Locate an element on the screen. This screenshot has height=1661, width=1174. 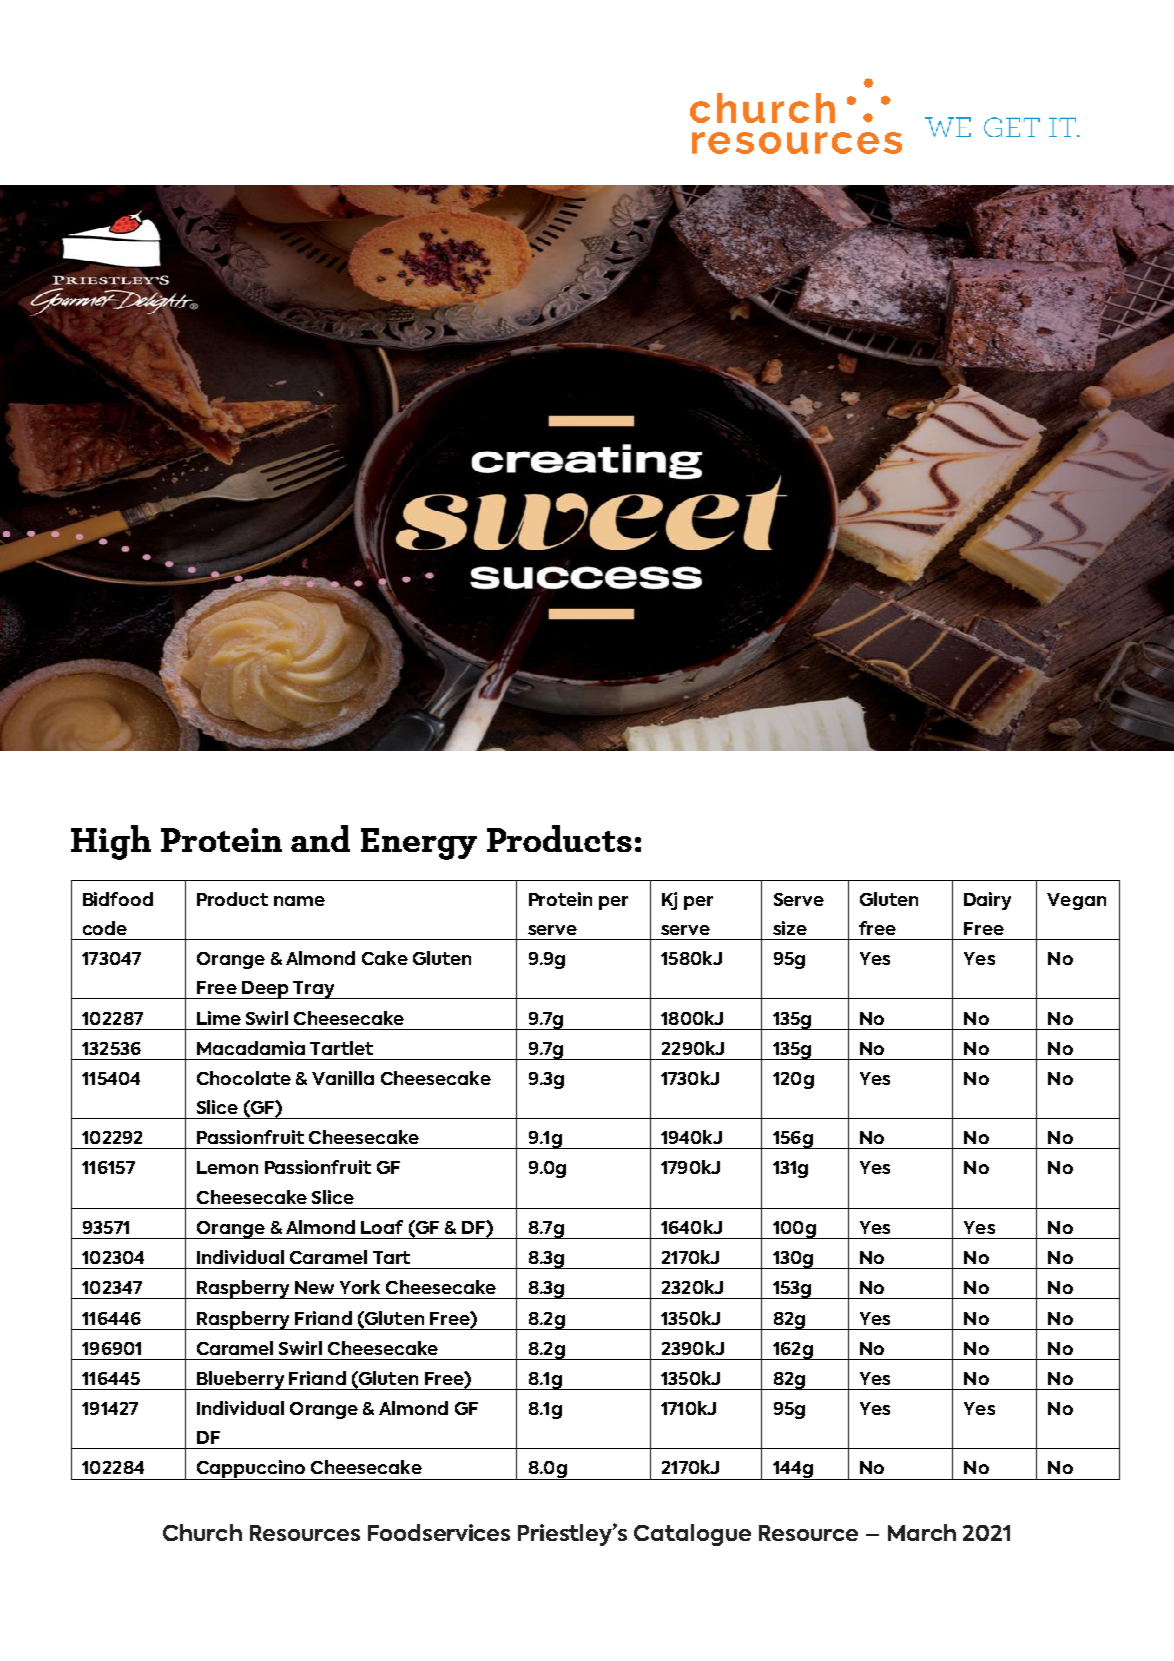
Catalogue is located at coordinates (692, 1535).
